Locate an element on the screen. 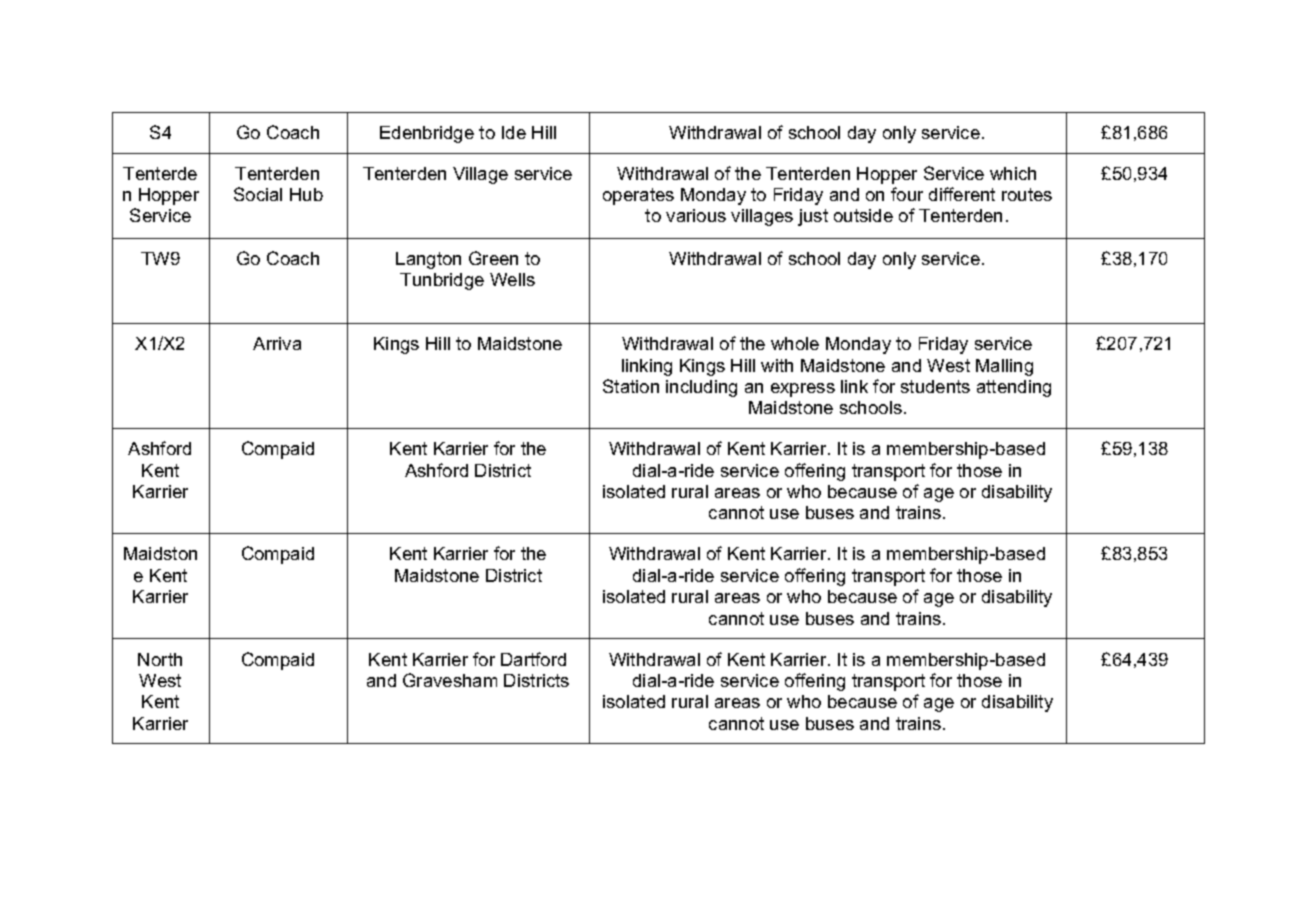  whole is located at coordinates (795, 343).
